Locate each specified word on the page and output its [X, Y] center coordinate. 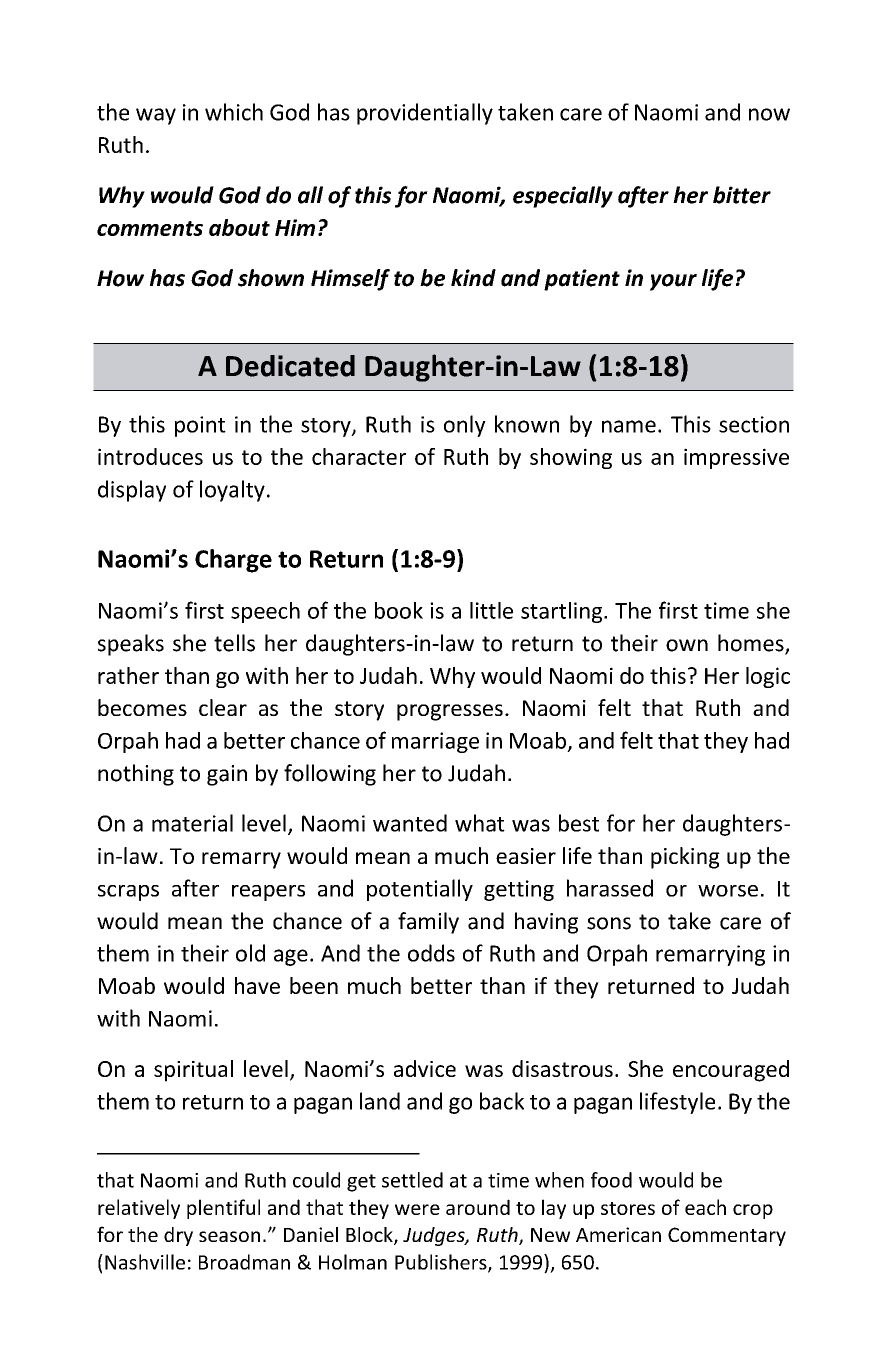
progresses [450, 712]
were [417, 1209]
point [200, 426]
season [229, 1236]
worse [728, 891]
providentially [425, 114]
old [250, 953]
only [465, 426]
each [705, 1207]
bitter [742, 195]
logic [768, 677]
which [234, 112]
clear [223, 707]
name [629, 426]
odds [431, 953]
